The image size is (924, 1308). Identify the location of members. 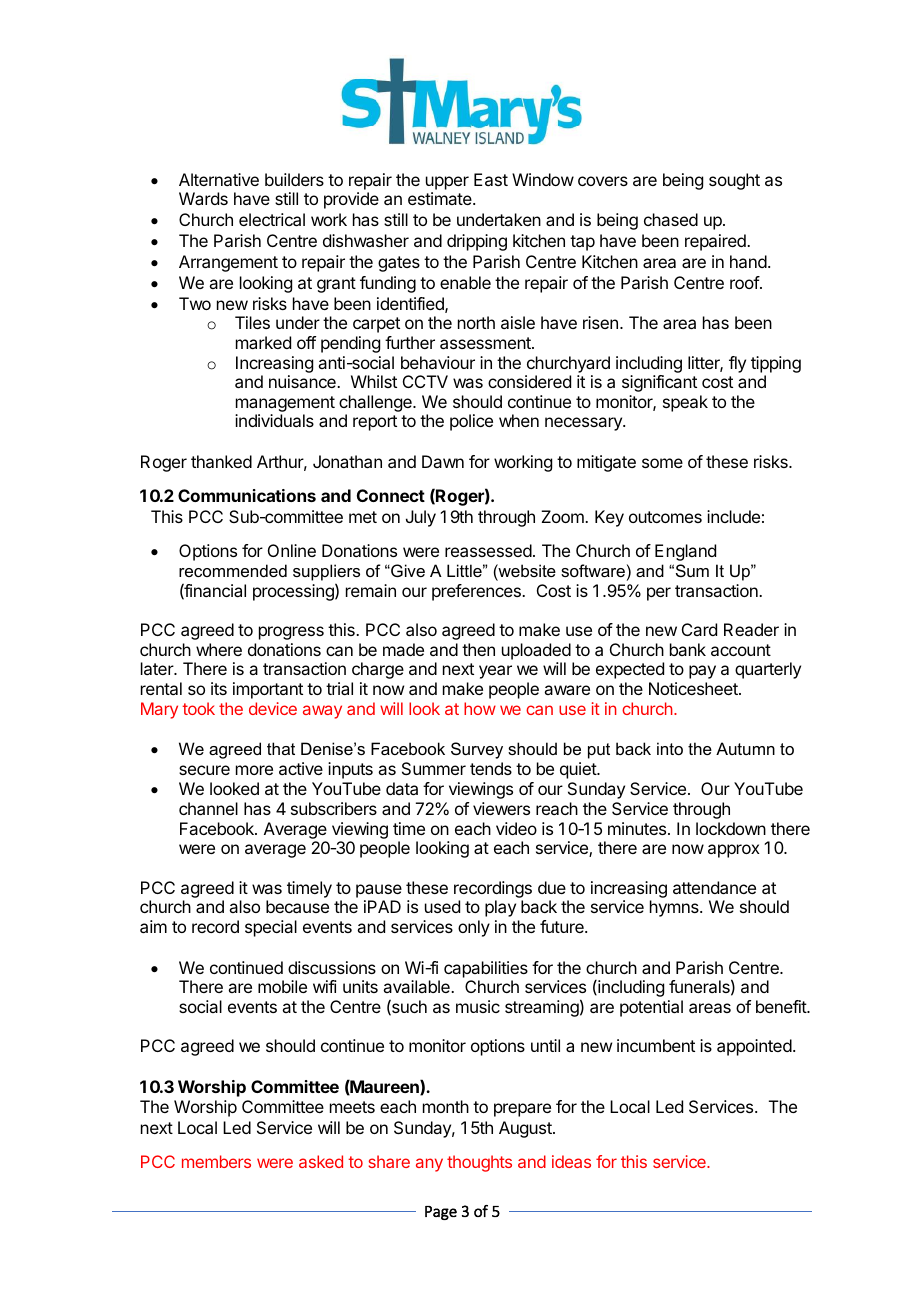
(216, 1161).
